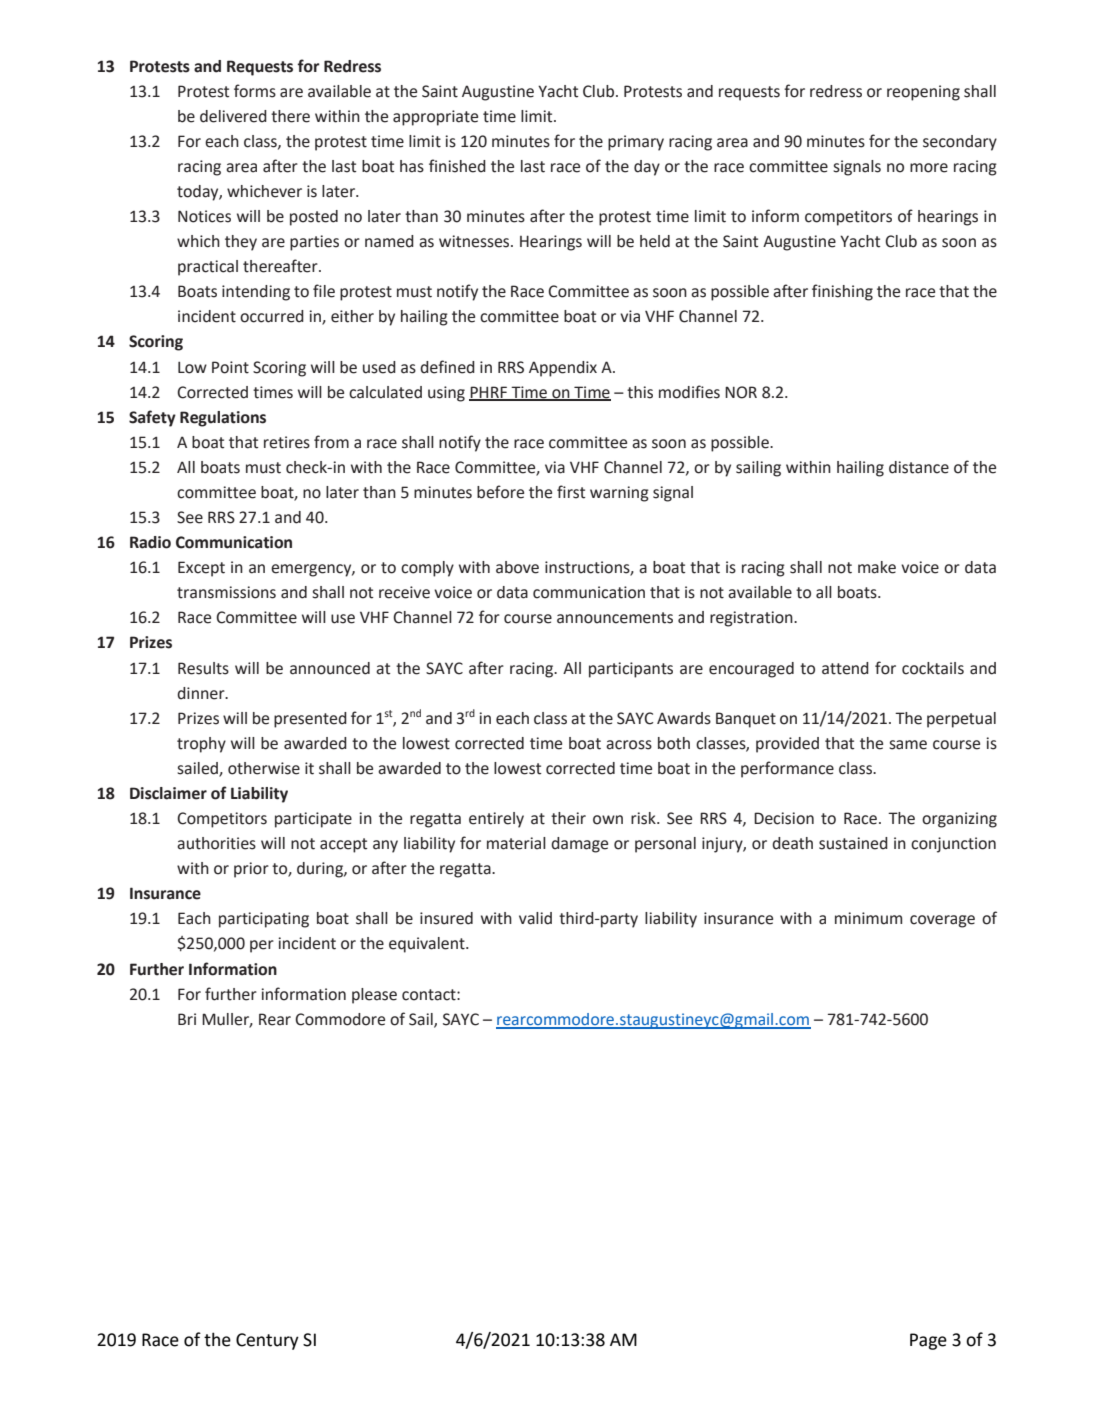 The width and height of the screenshot is (1093, 1415). Describe the element at coordinates (928, 1341) in the screenshot. I see `Page` at that location.
